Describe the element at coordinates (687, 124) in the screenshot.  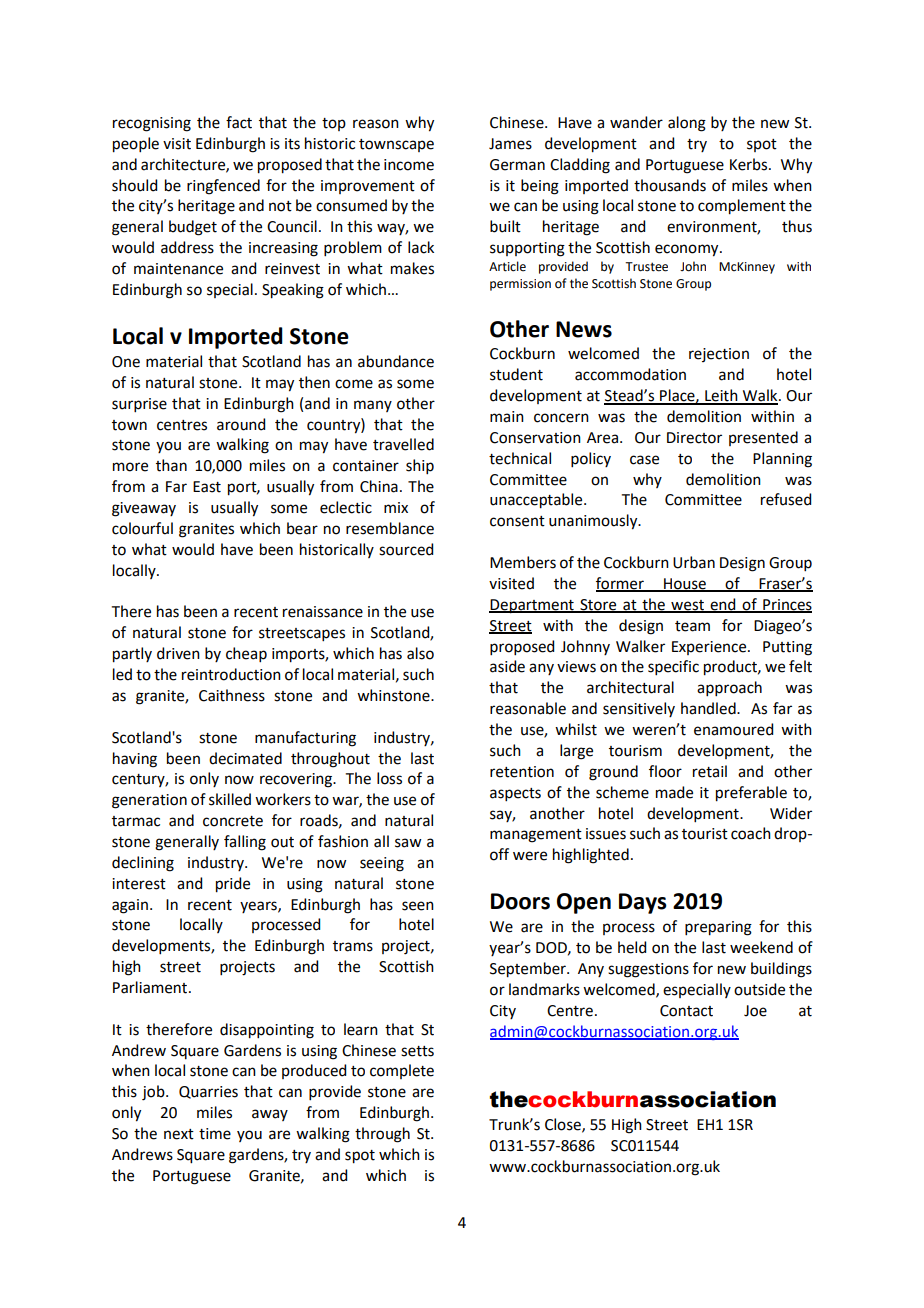
I see `along` at that location.
